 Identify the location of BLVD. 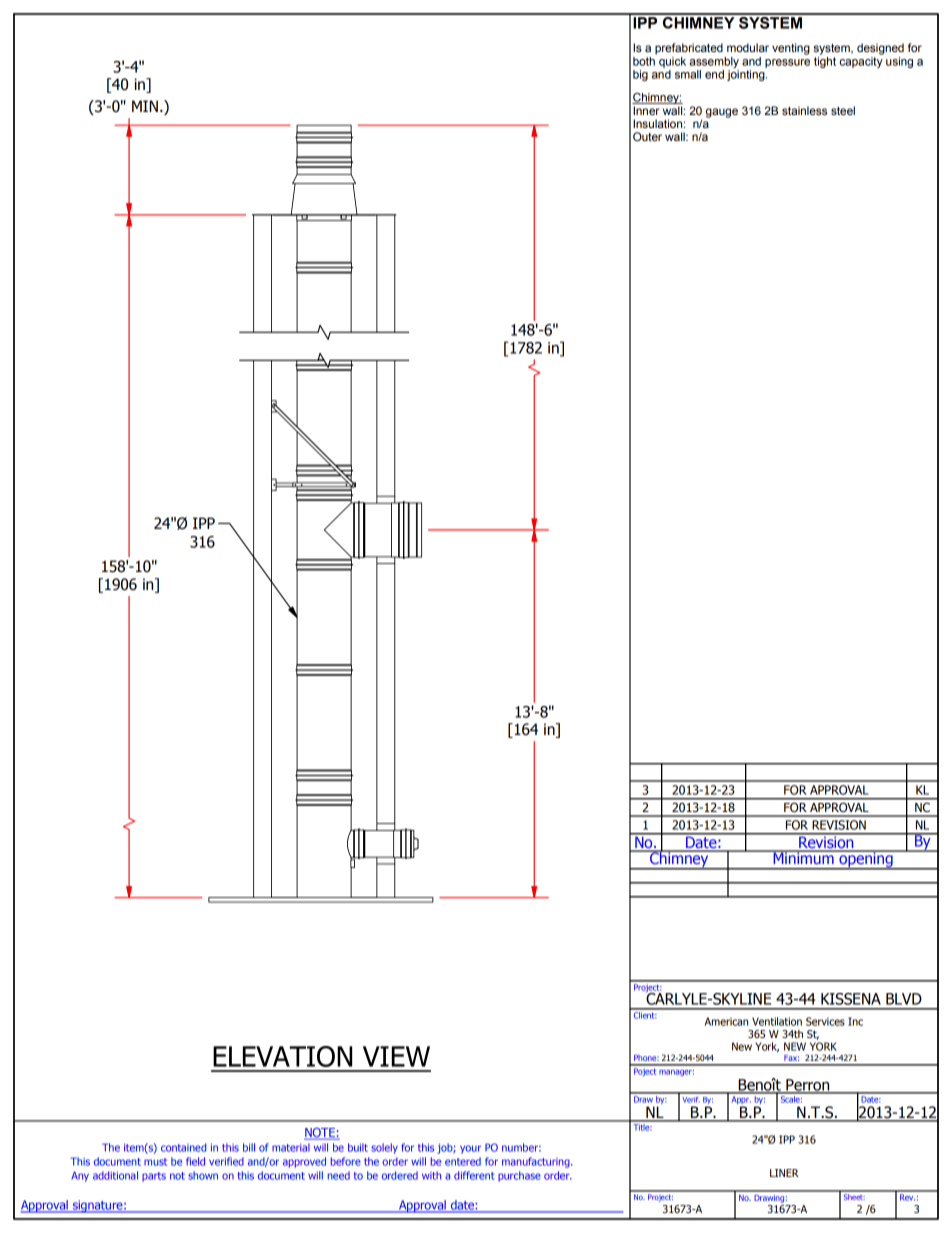
(904, 999).
